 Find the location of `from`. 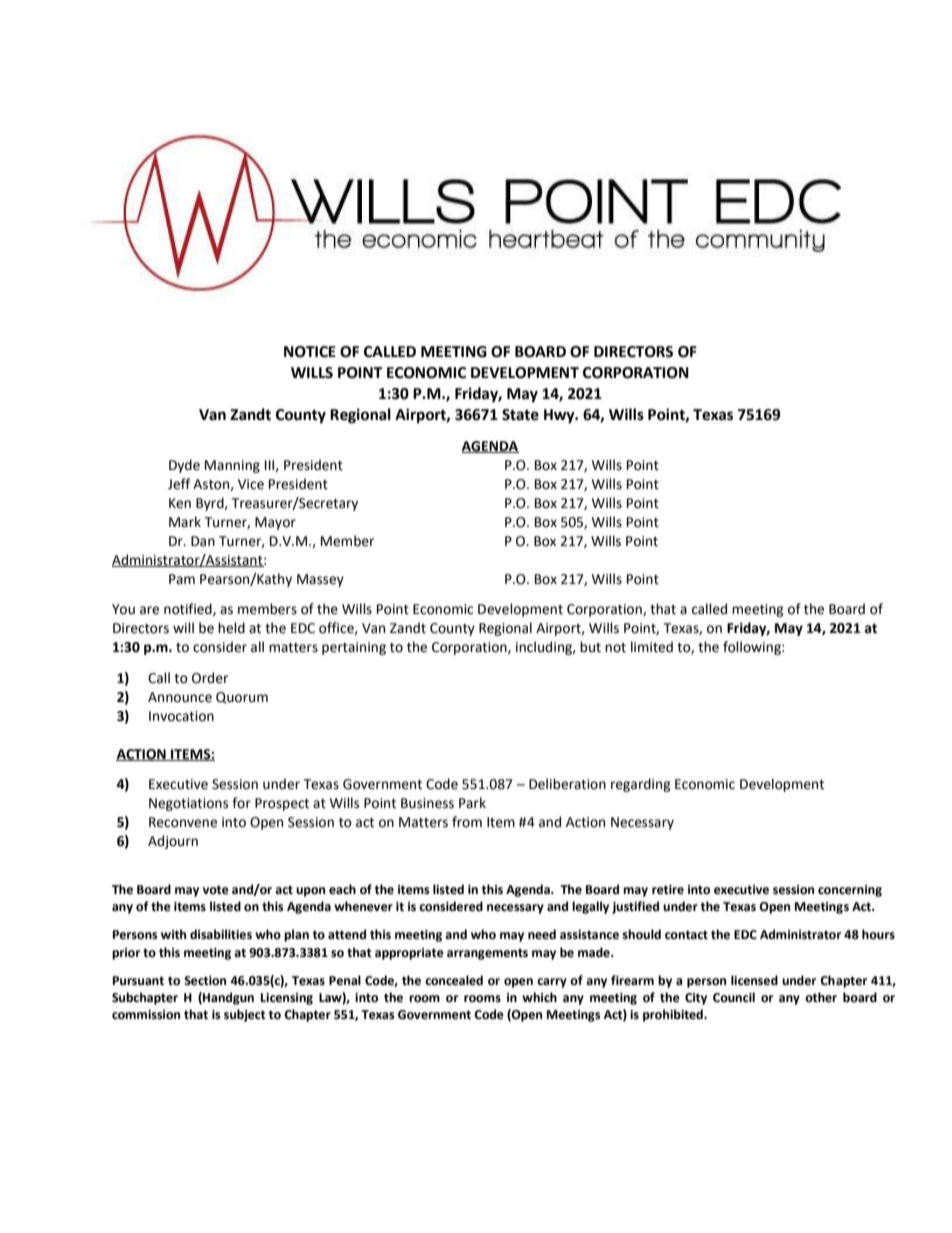

from is located at coordinates (467, 822).
